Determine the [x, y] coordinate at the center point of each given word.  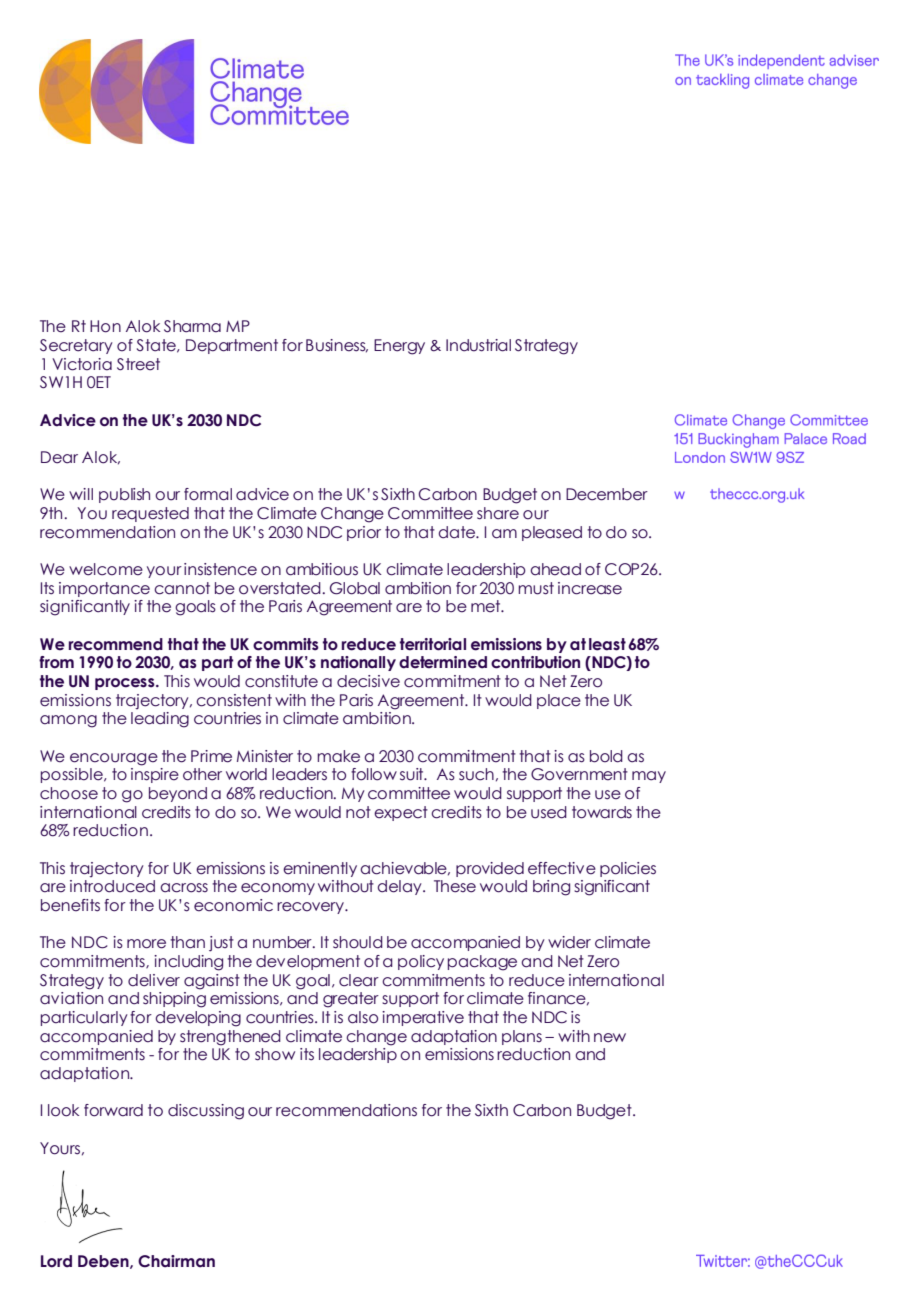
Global [355, 588]
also [363, 1017]
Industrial [478, 345]
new [610, 1038]
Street [138, 364]
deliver [154, 980]
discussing [206, 1112]
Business [337, 346]
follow [374, 774]
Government [579, 774]
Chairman [176, 1261]
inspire [155, 775]
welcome [106, 569]
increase [590, 588]
